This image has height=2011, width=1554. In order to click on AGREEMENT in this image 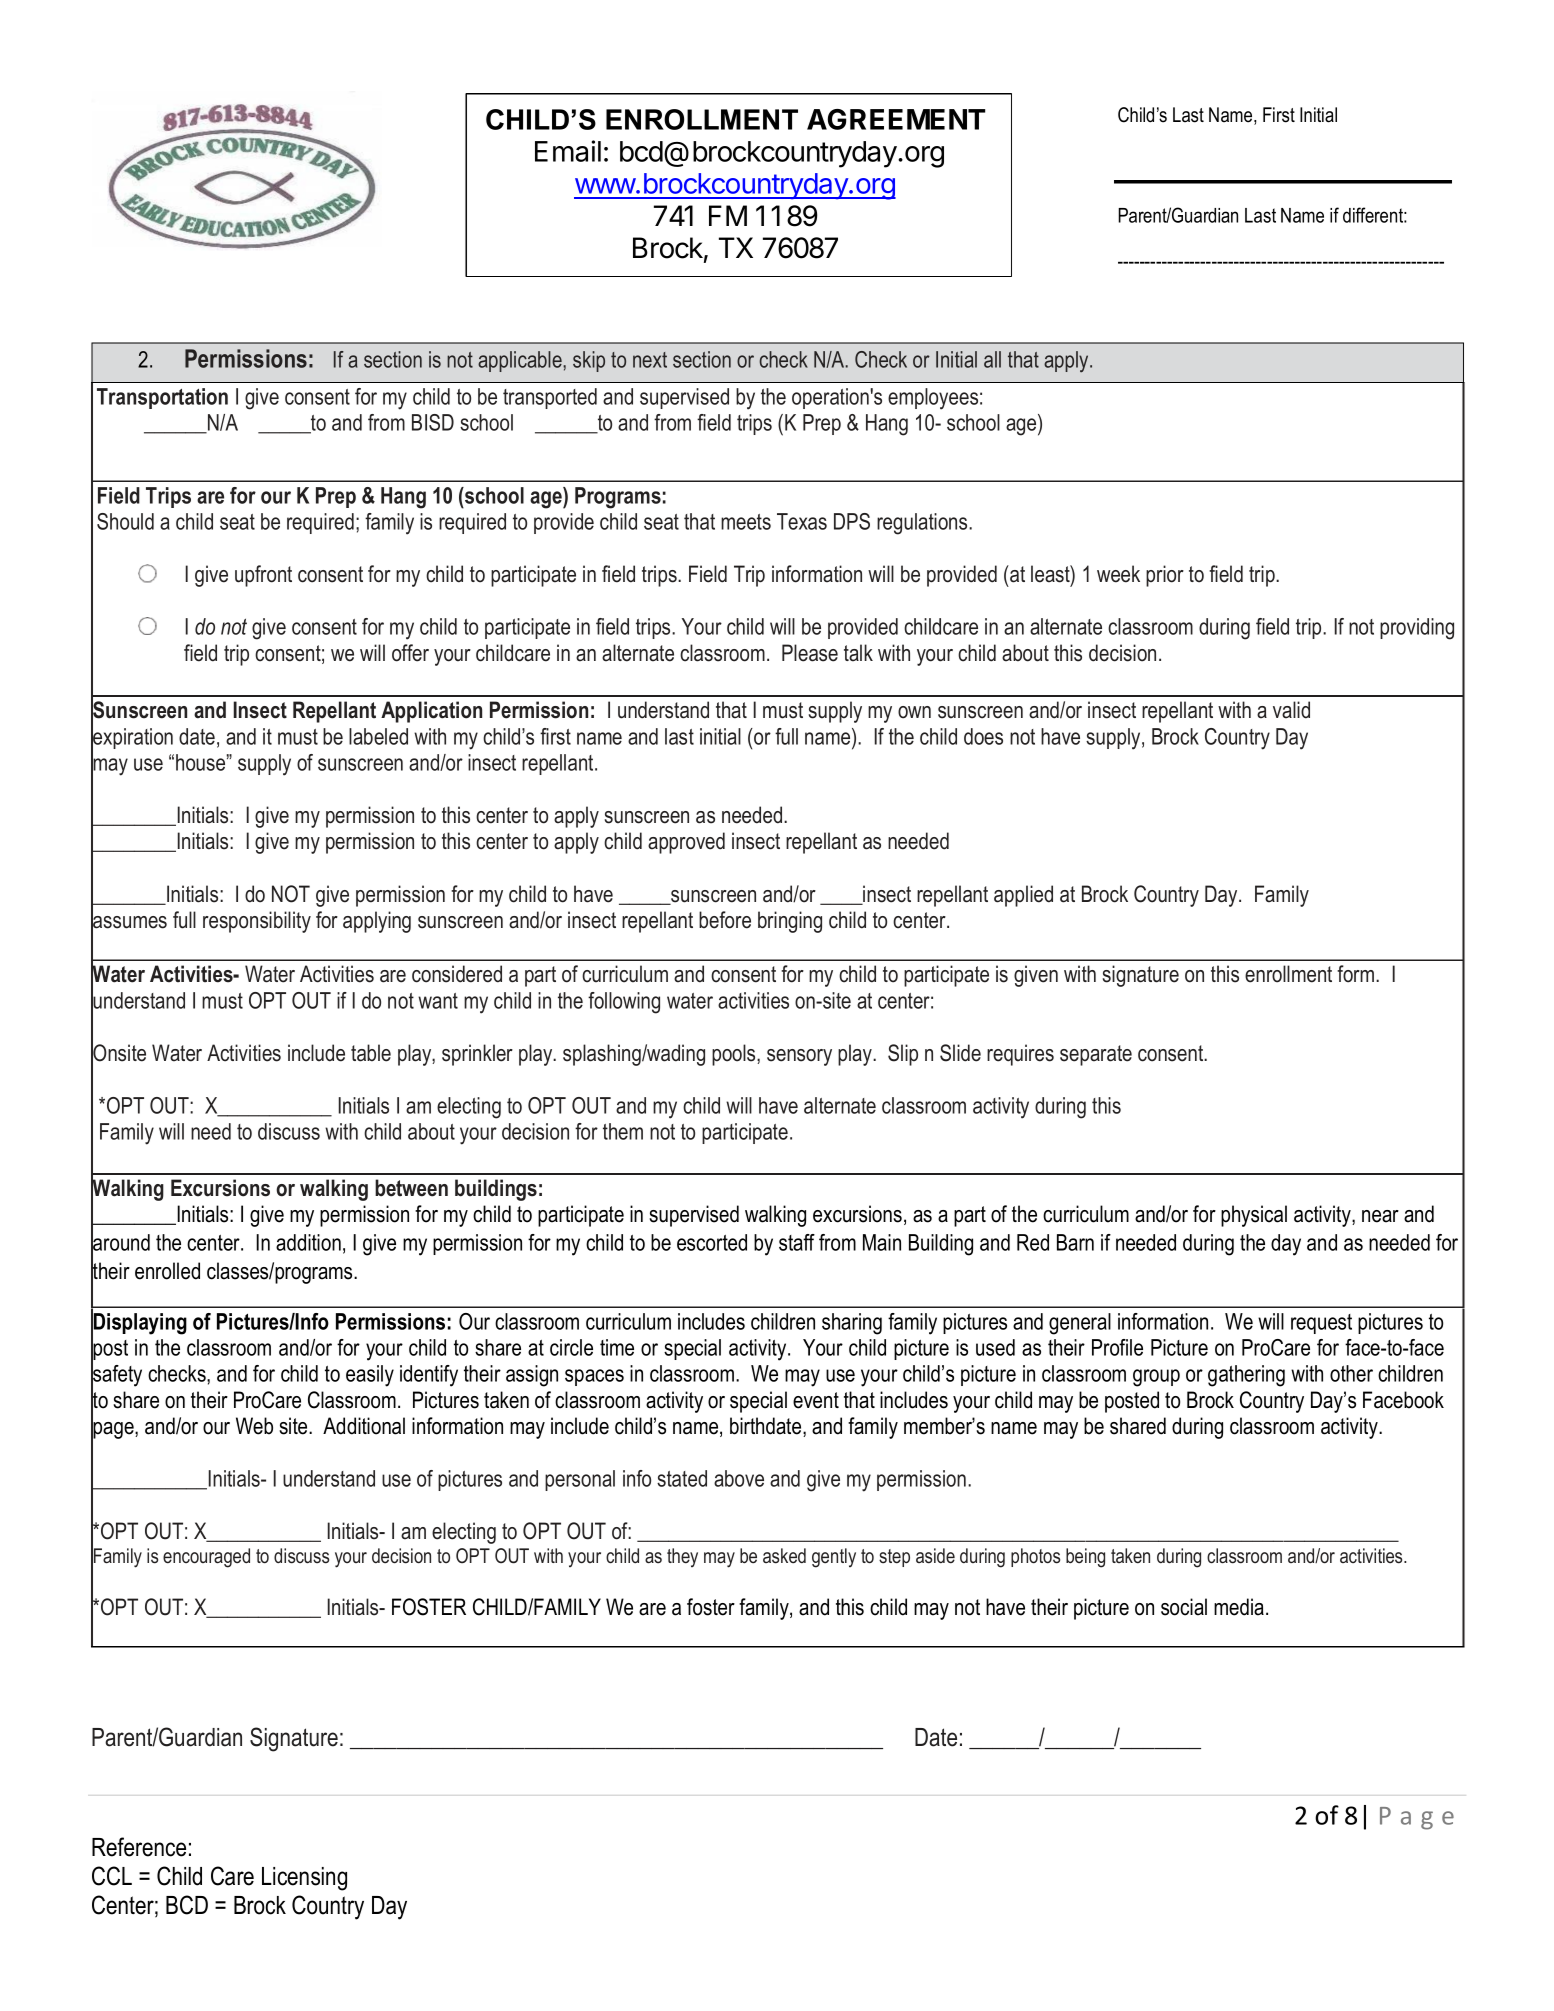, I will do `click(896, 119)`.
